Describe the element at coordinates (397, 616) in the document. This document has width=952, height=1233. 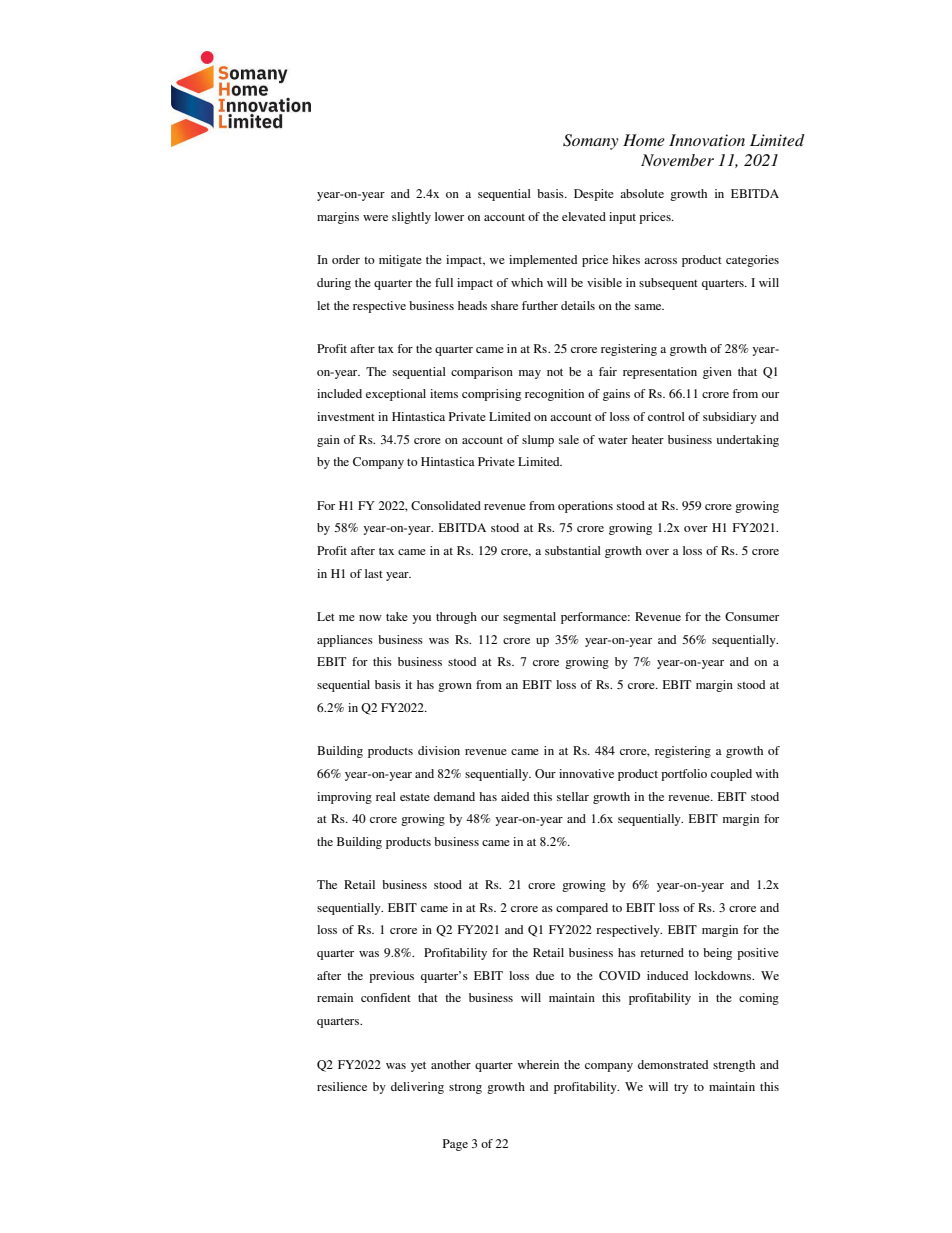
I see `take` at that location.
